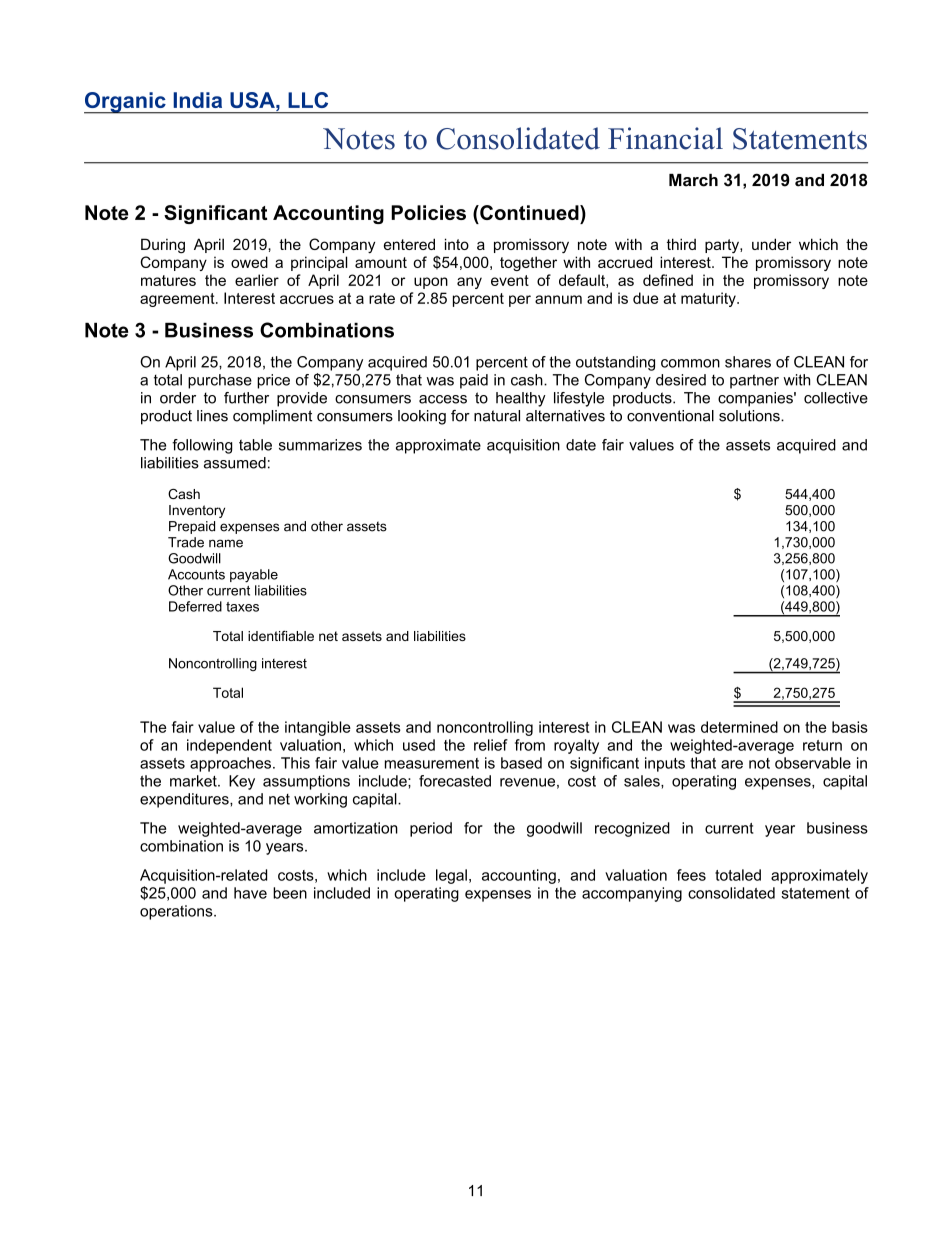 Image resolution: width=952 pixels, height=1233 pixels. I want to click on India, so click(197, 100).
